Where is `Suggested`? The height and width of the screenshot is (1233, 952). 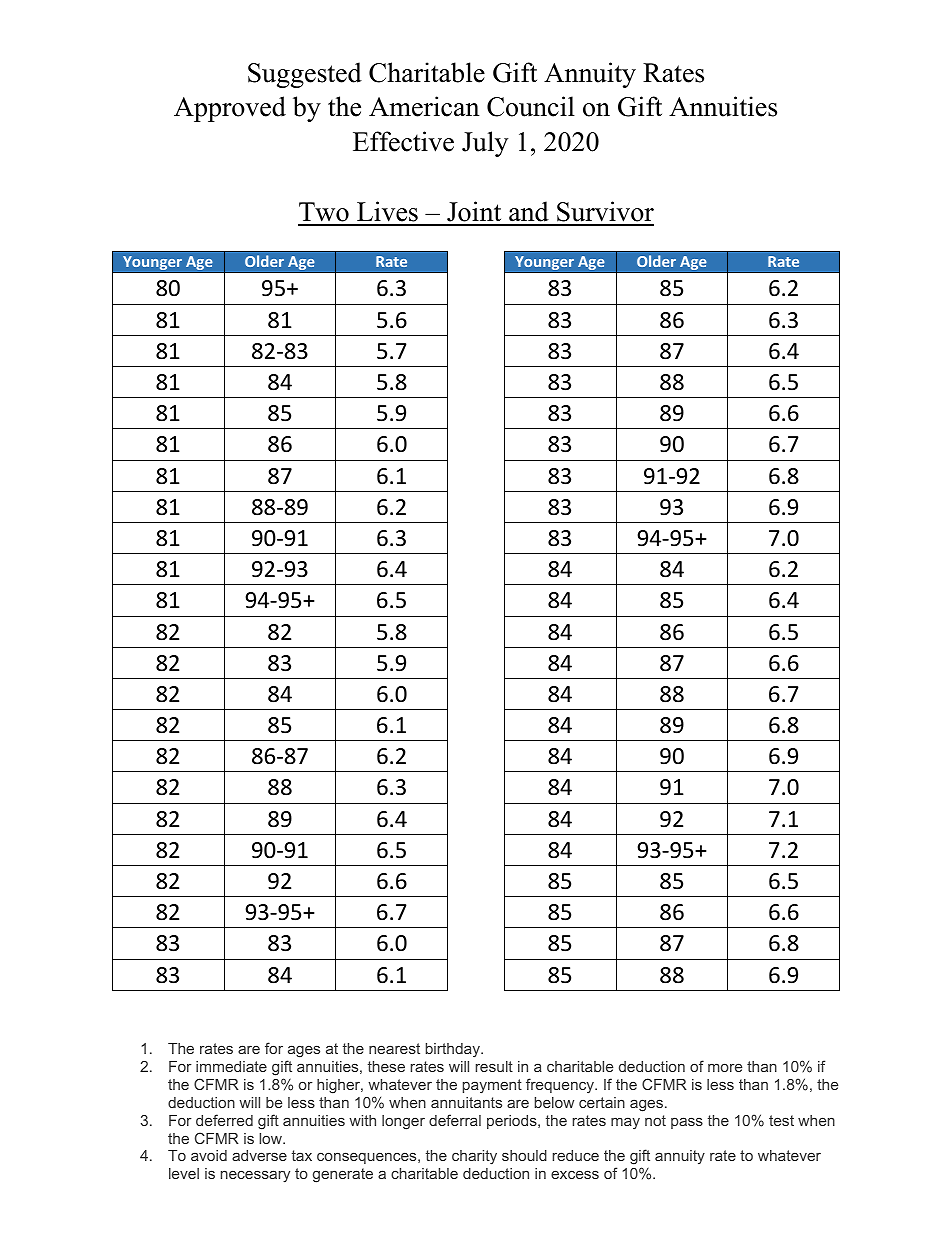
Suggested is located at coordinates (305, 75).
